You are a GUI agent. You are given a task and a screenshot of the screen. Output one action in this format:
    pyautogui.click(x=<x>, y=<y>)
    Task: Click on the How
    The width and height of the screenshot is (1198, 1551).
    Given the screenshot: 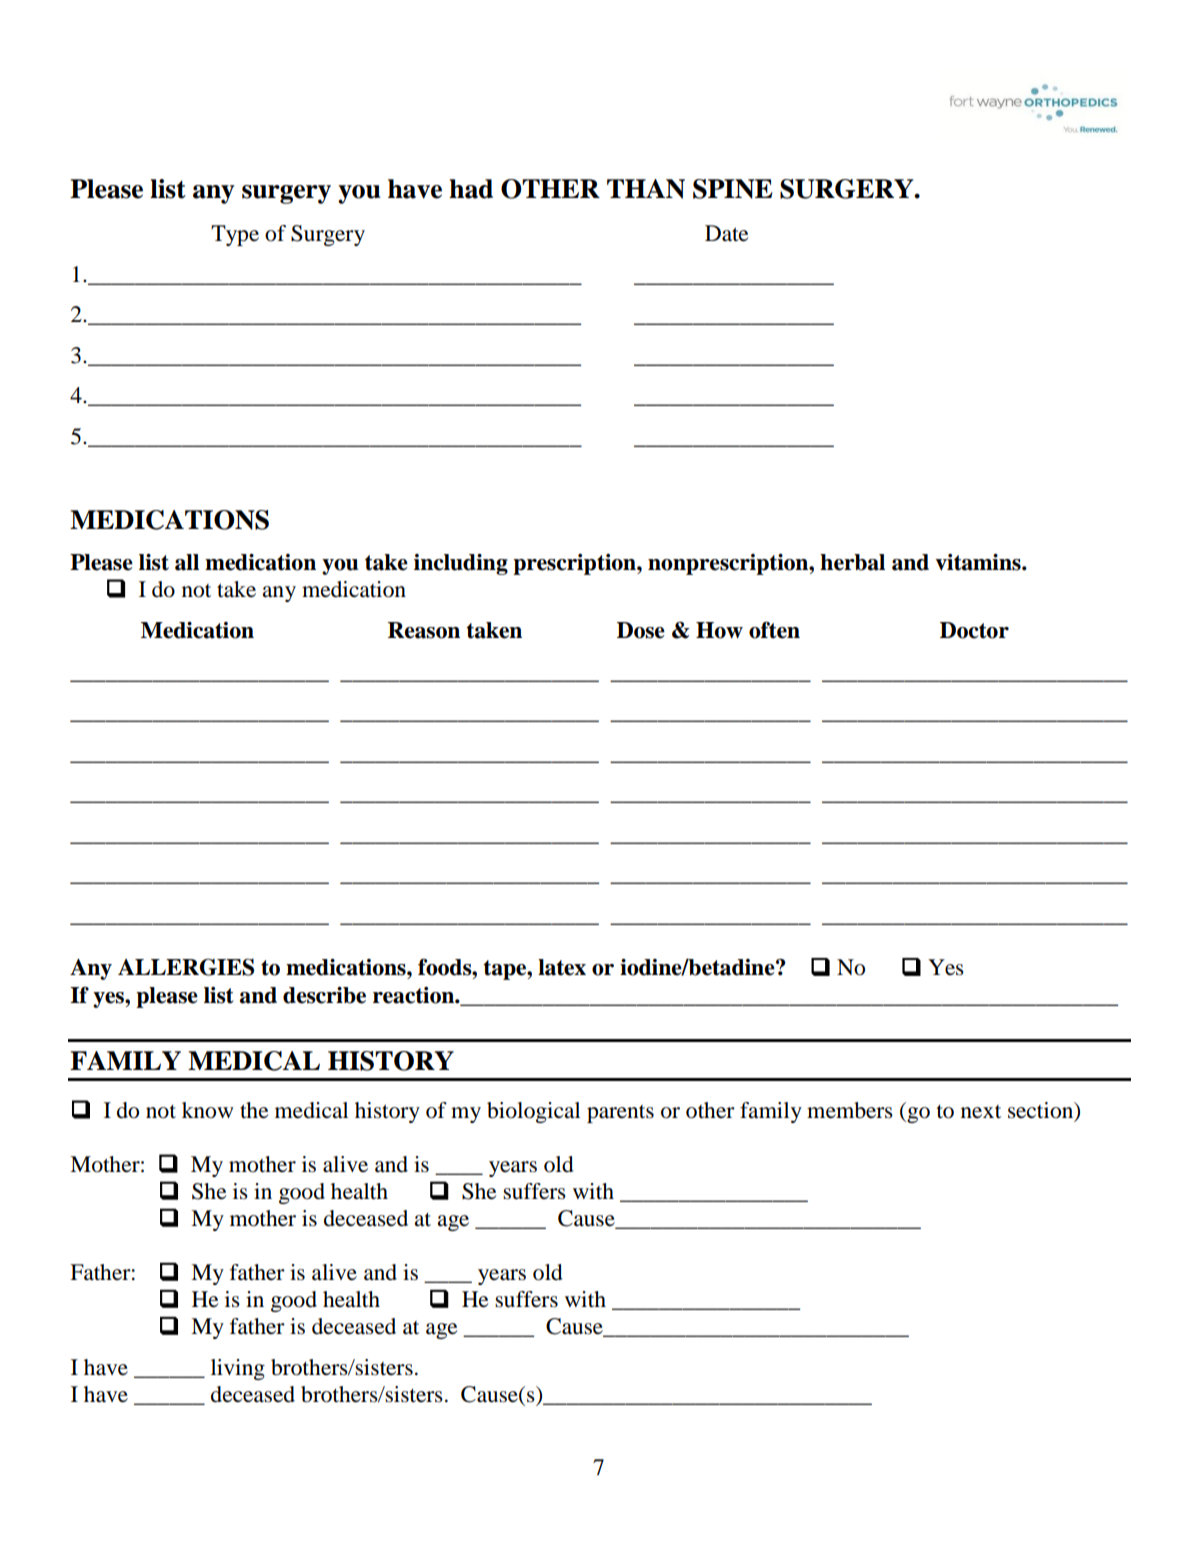 What is the action you would take?
    pyautogui.click(x=719, y=630)
